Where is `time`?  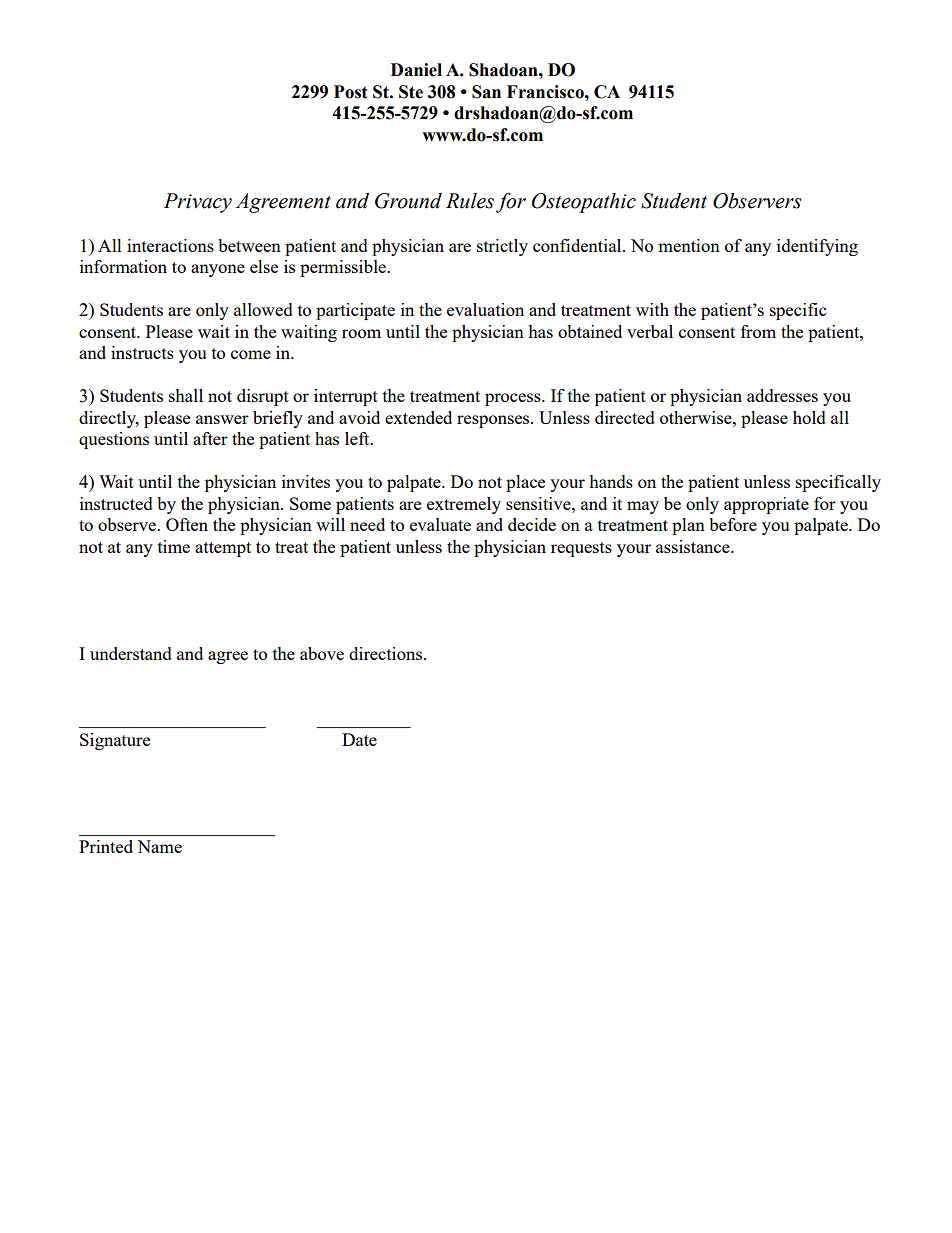
time is located at coordinates (174, 546).
